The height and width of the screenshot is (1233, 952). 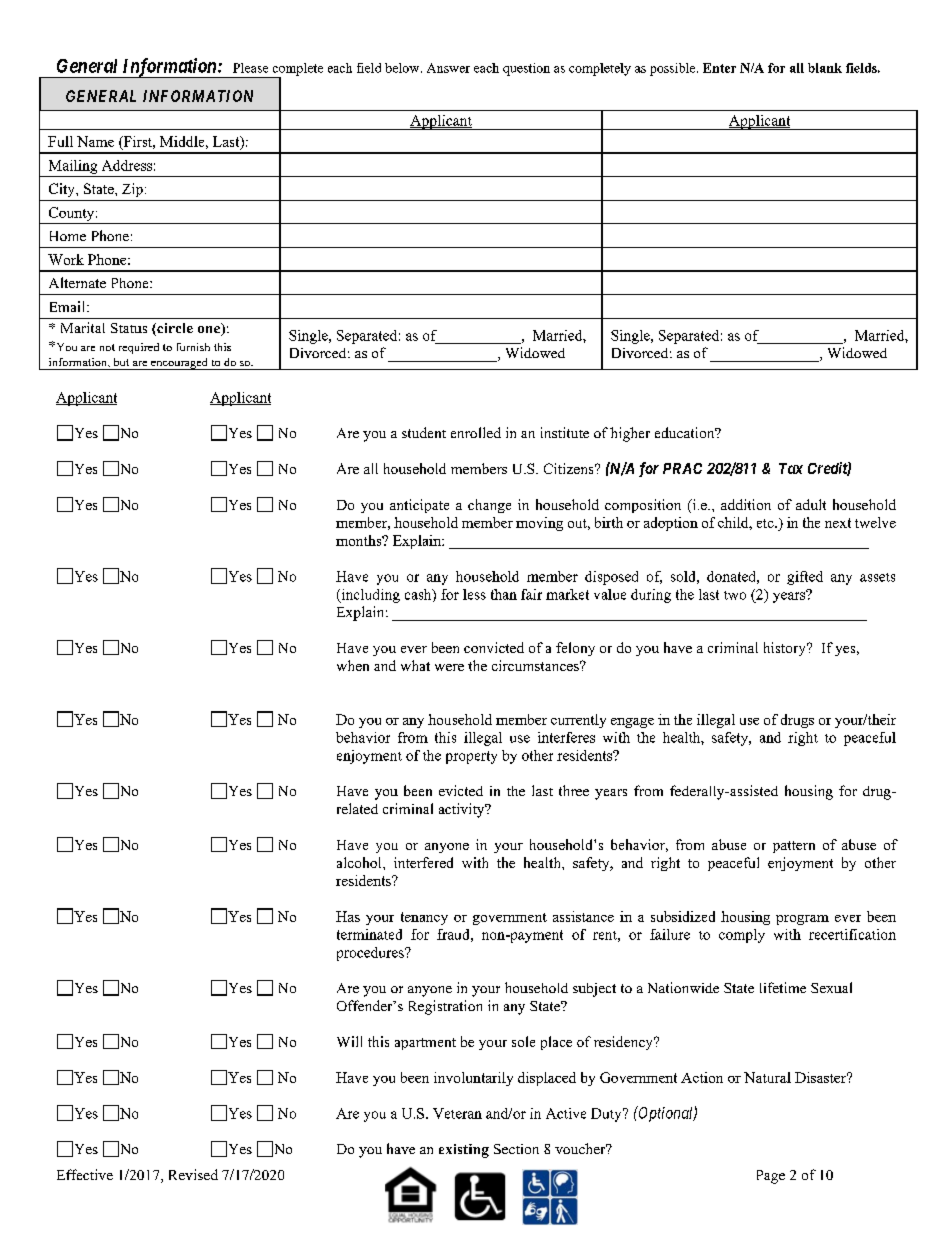 I want to click on Revised, so click(x=193, y=1174).
